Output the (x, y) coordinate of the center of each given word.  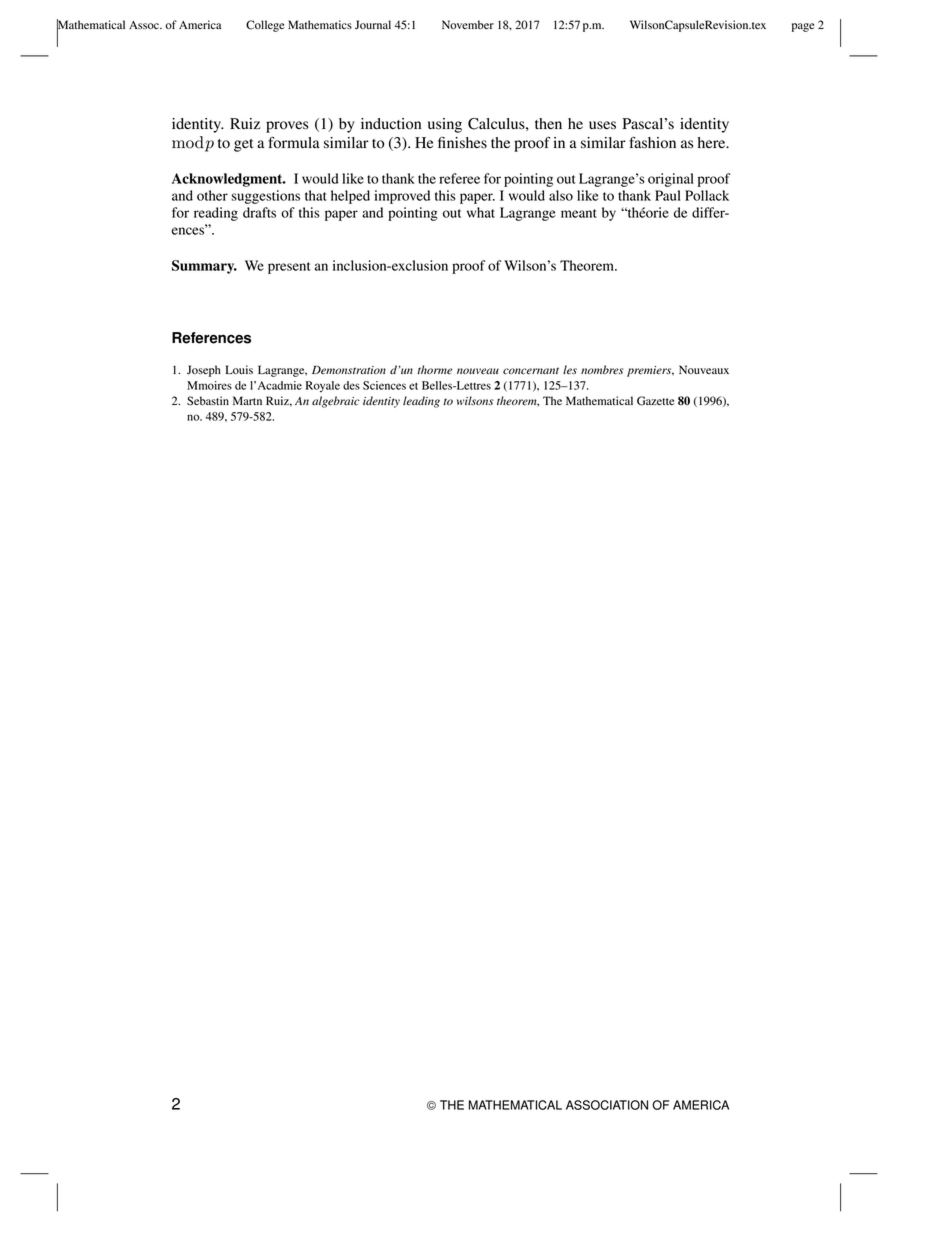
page (803, 27)
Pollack (707, 195)
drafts (259, 212)
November (468, 25)
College (265, 26)
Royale (323, 387)
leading (421, 402)
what (481, 212)
